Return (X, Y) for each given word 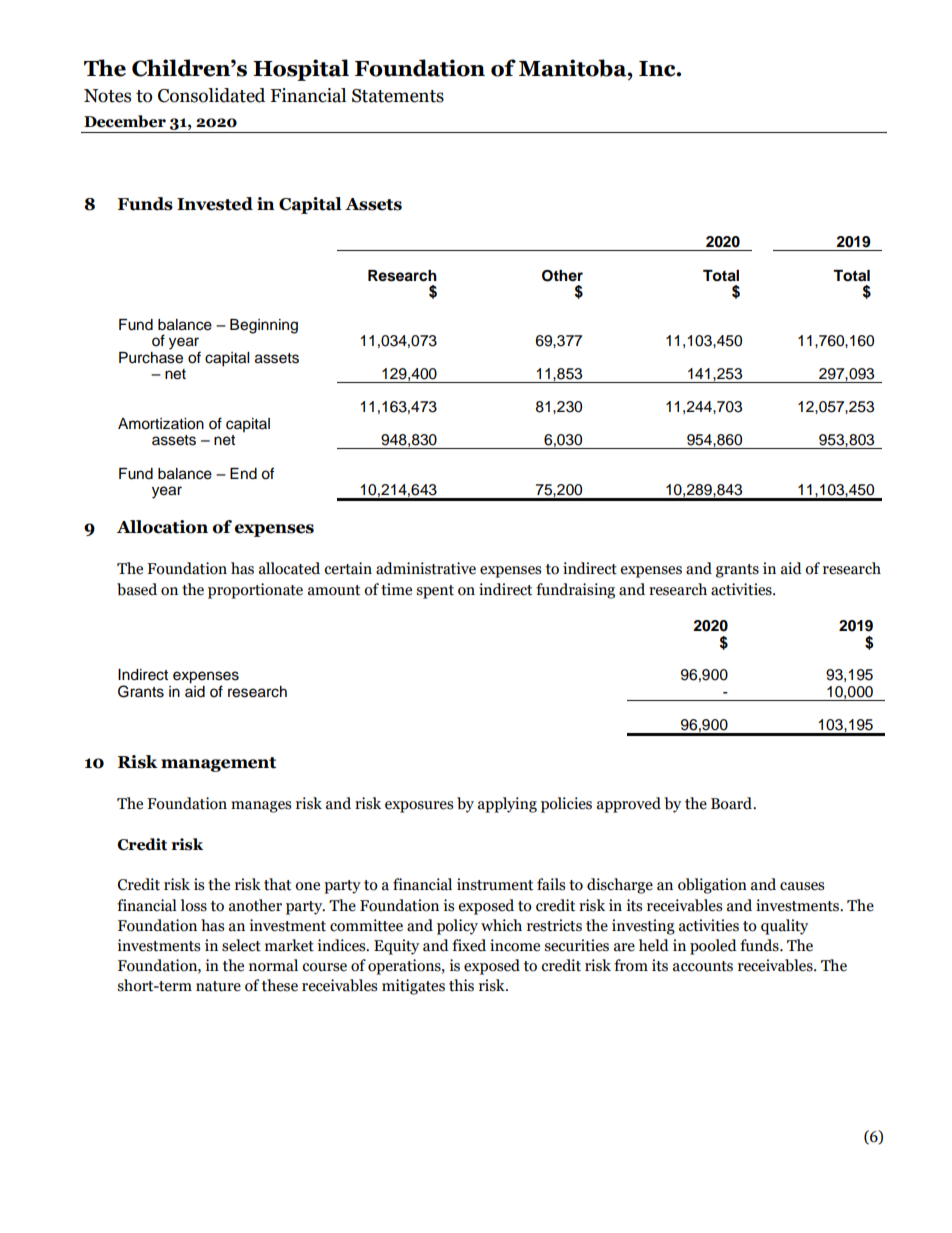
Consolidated (211, 95)
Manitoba (574, 68)
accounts (703, 966)
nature (218, 986)
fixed (469, 945)
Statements (398, 96)
